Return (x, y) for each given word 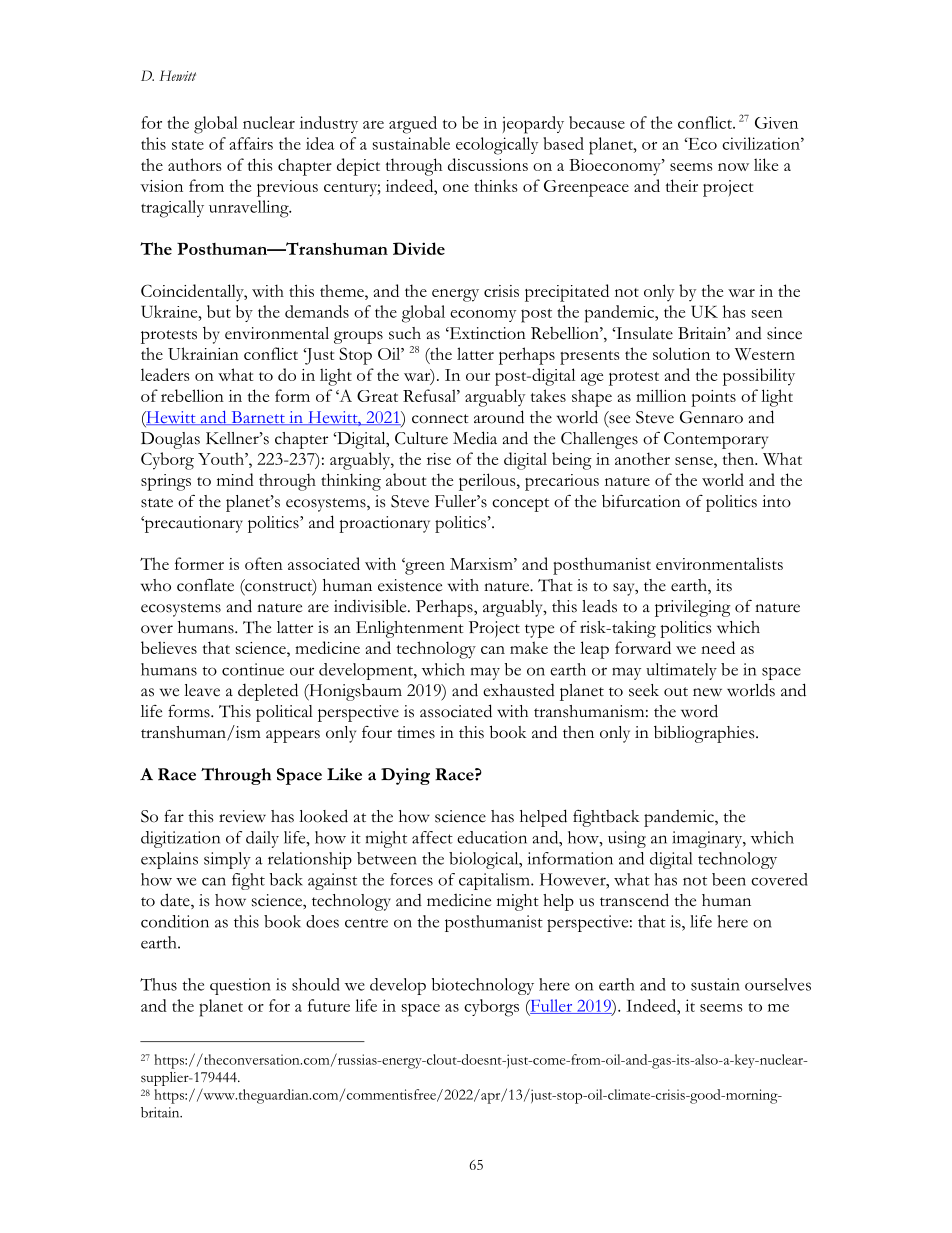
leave (202, 690)
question (240, 986)
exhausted (519, 690)
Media (475, 438)
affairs (251, 143)
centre (366, 923)
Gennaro (711, 417)
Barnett (258, 418)
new (707, 692)
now (733, 167)
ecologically (497, 146)
